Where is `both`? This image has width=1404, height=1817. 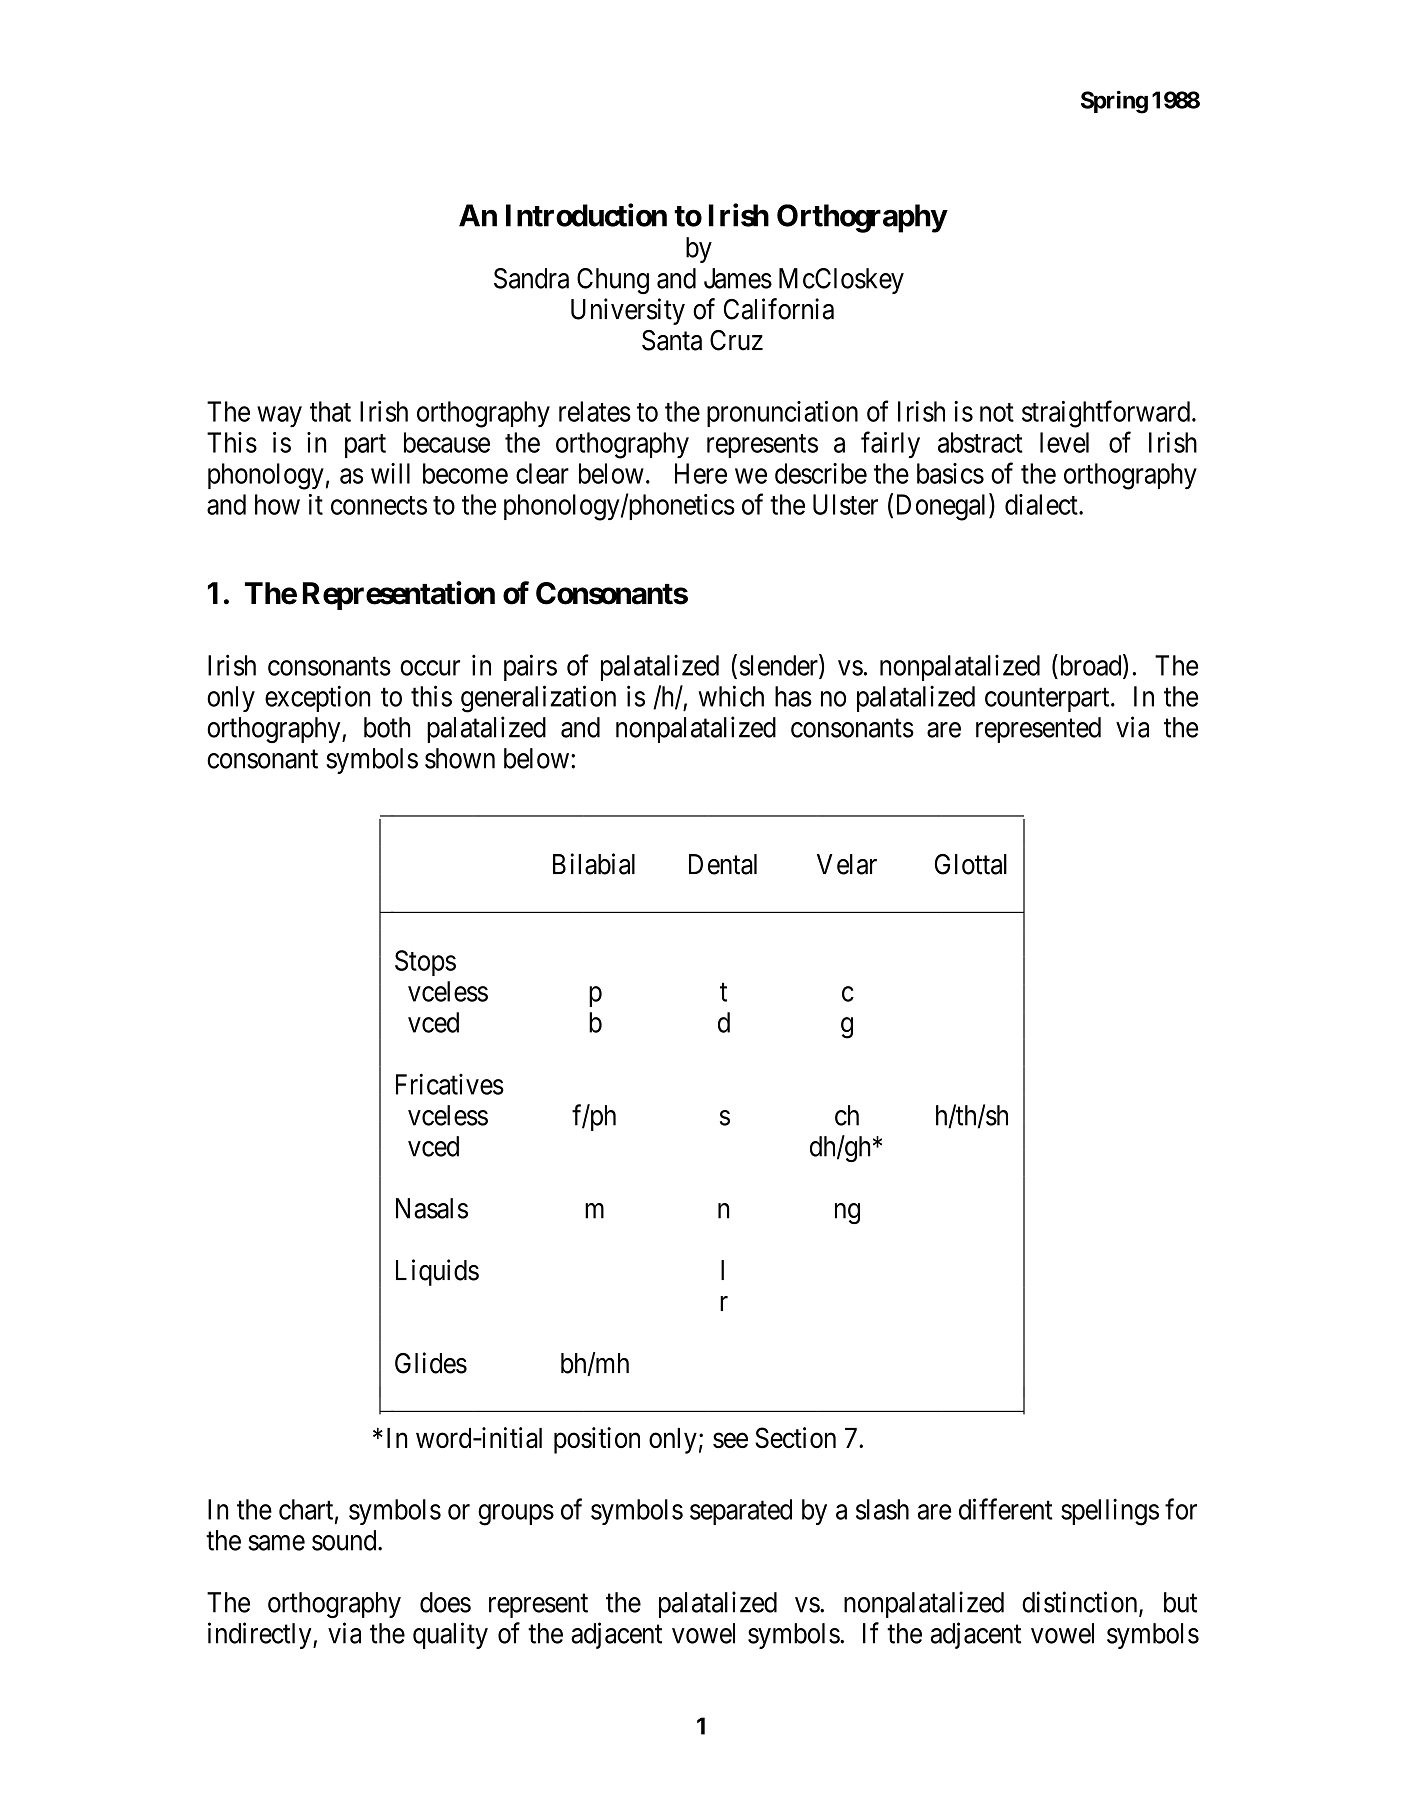 both is located at coordinates (387, 727).
